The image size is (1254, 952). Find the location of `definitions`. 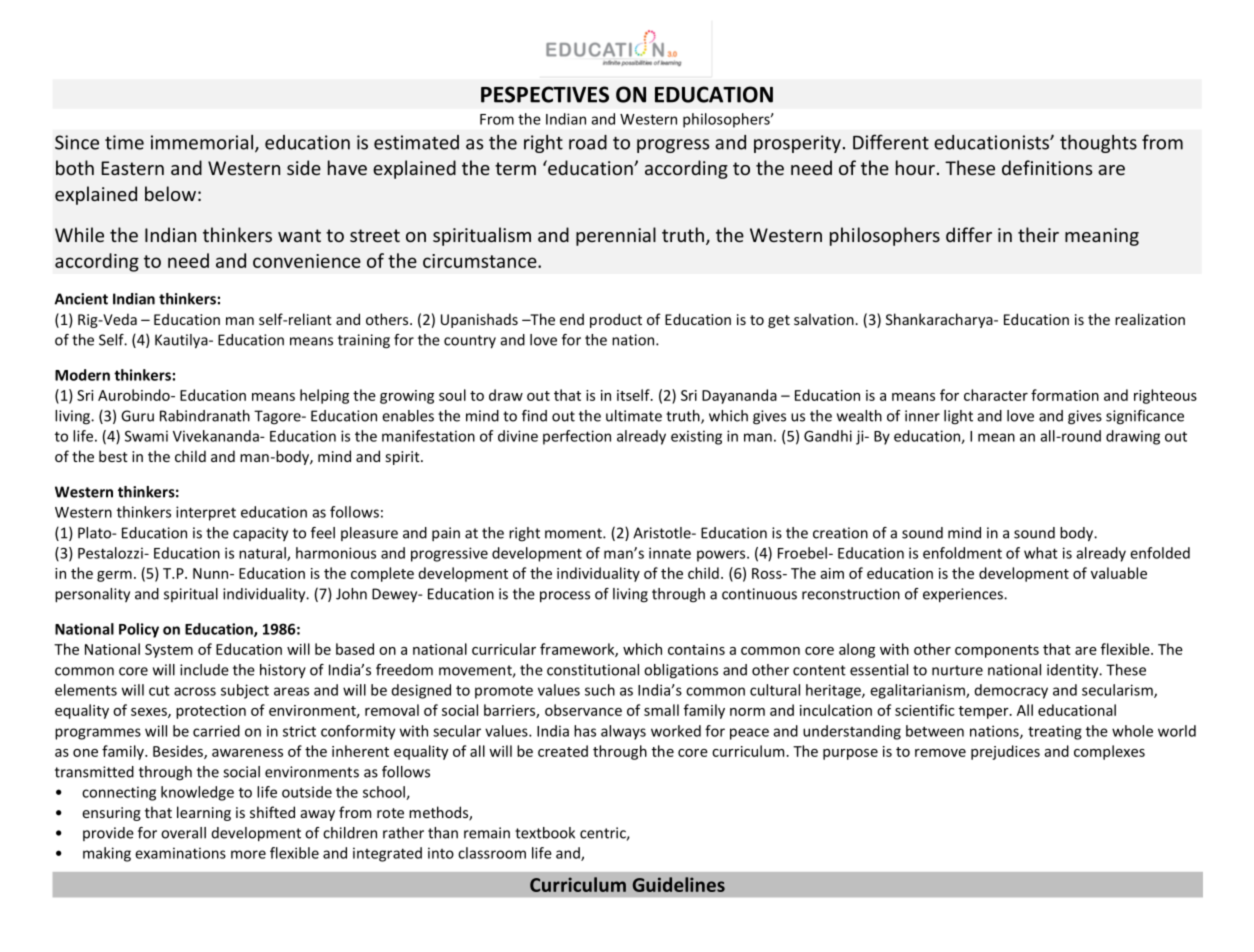

definitions is located at coordinates (1047, 167).
